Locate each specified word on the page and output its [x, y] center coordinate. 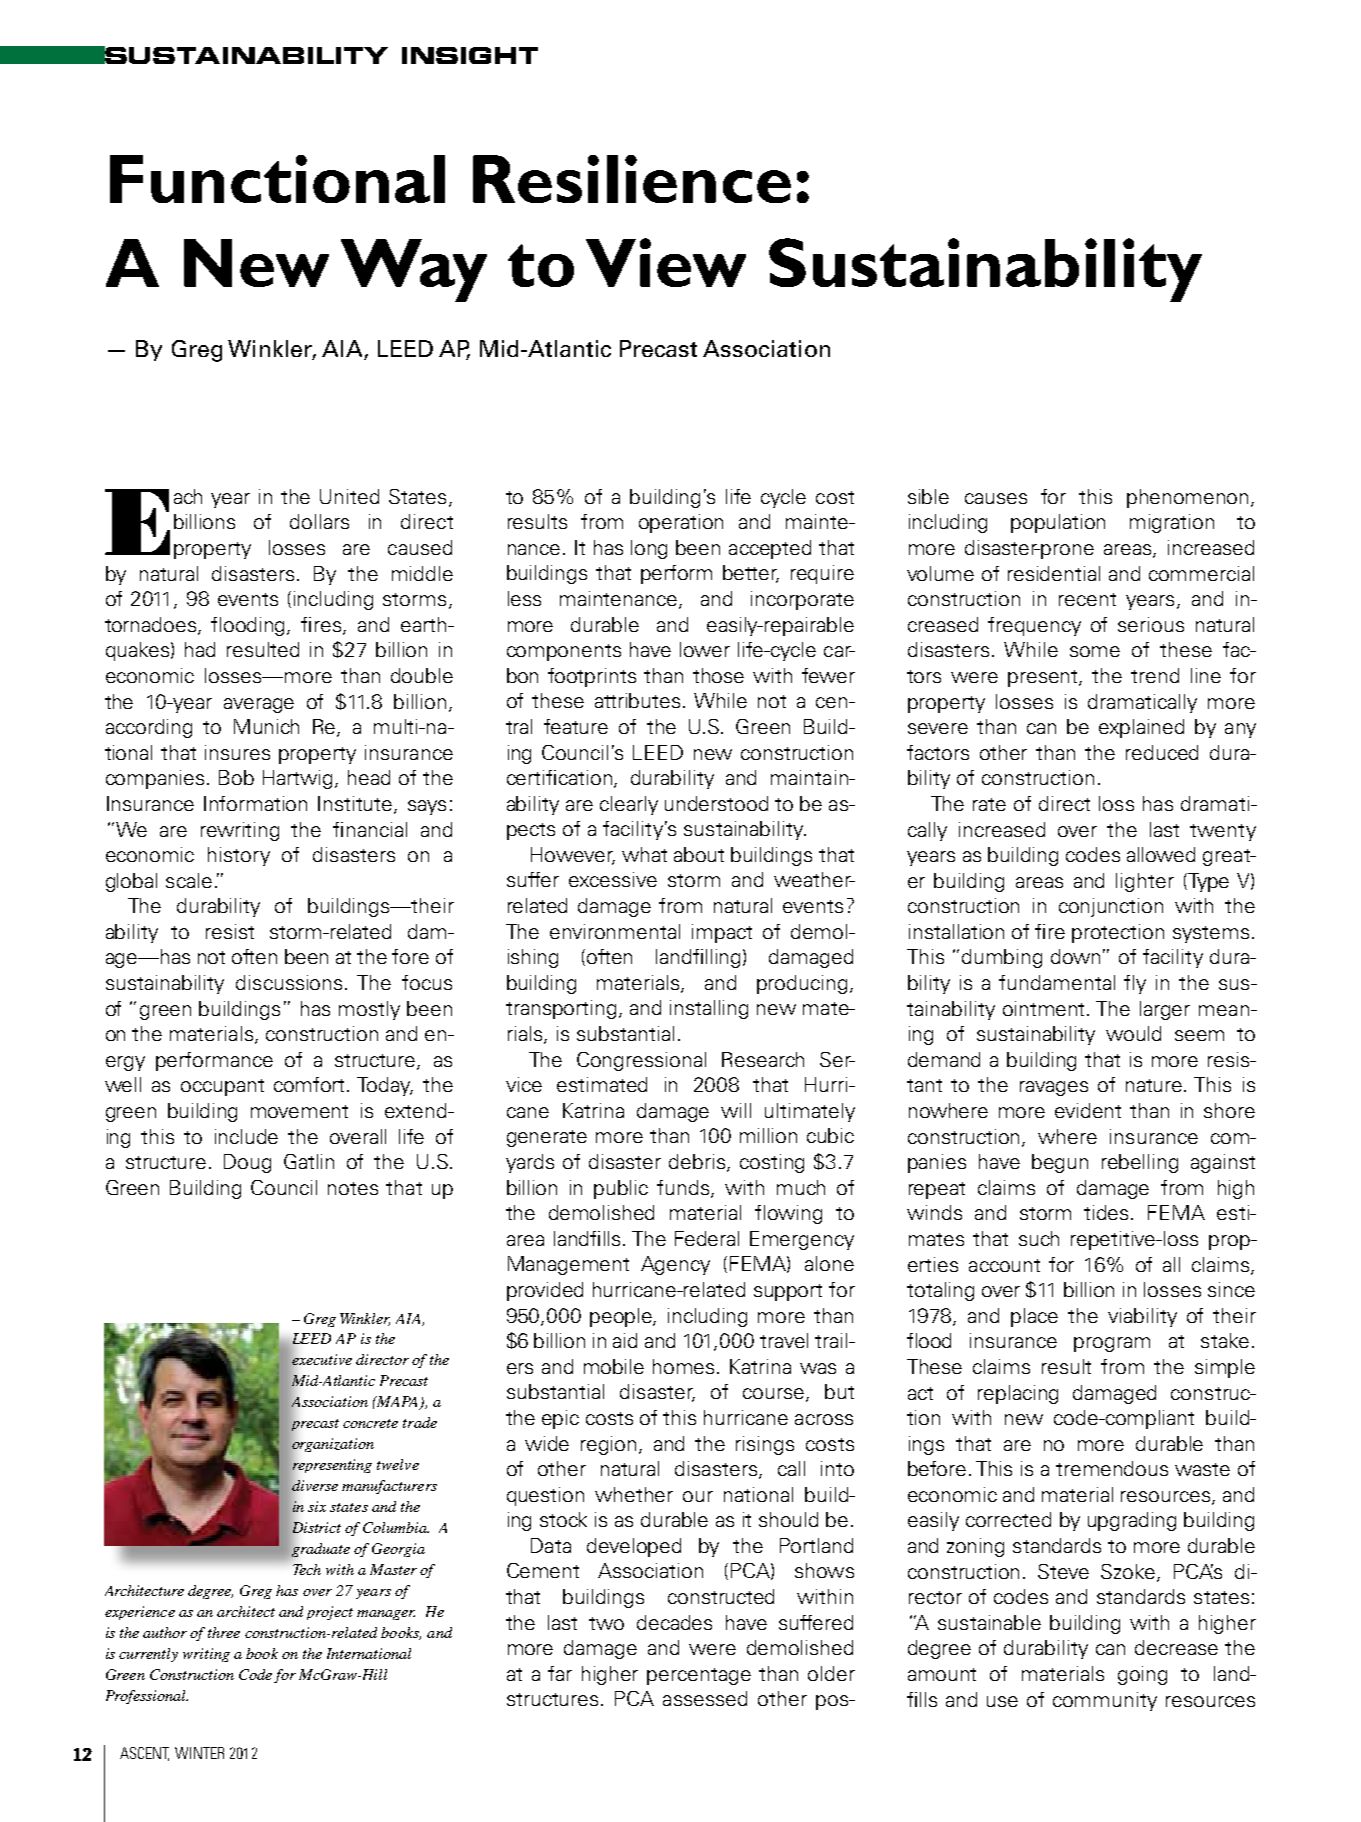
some [1095, 651]
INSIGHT [470, 55]
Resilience [632, 179]
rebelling [1140, 1163]
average [259, 705]
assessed [705, 1698]
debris [698, 1163]
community [1105, 1701]
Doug [247, 1163]
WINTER [199, 1753]
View [666, 262]
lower [705, 649]
